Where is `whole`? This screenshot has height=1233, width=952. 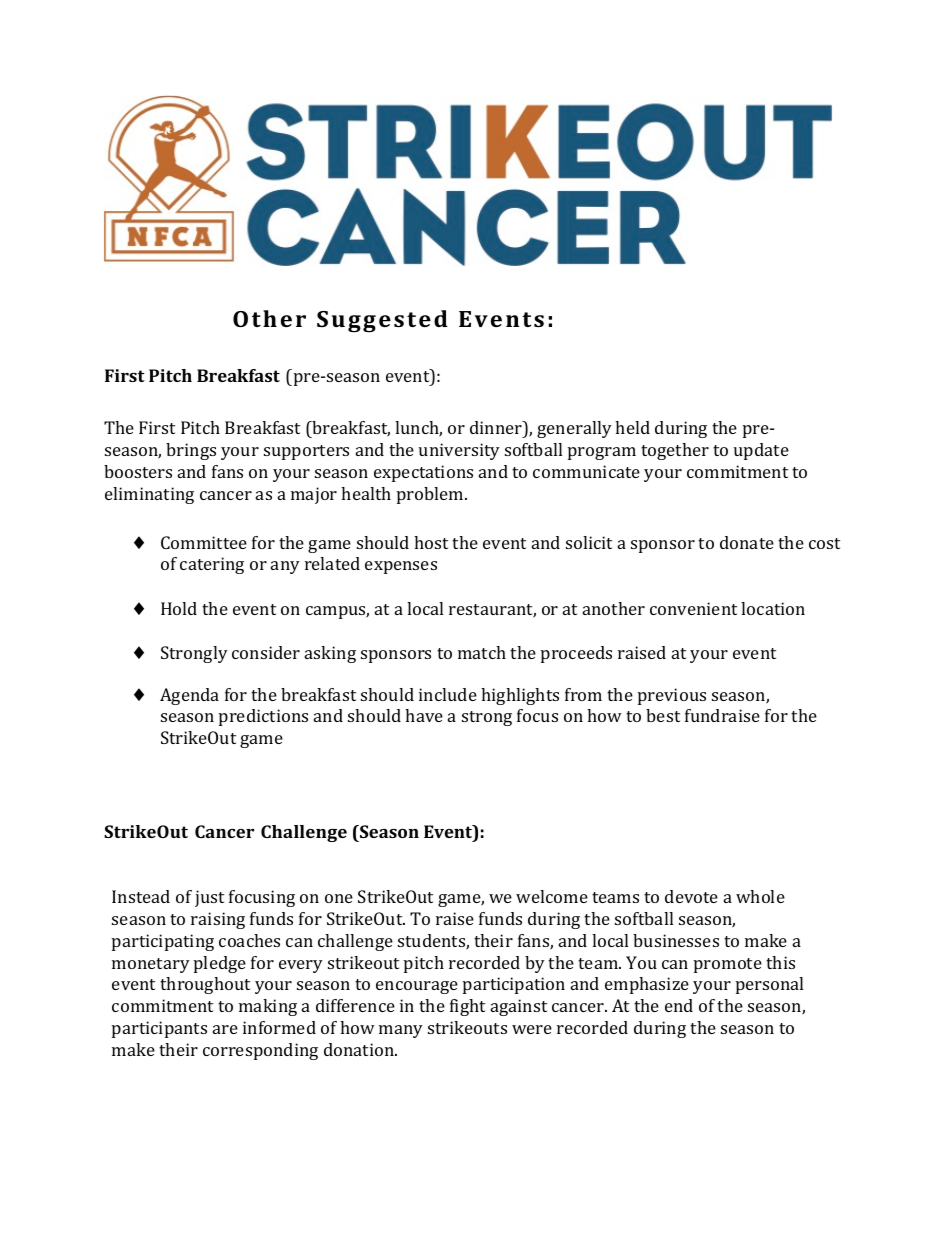 whole is located at coordinates (760, 896).
